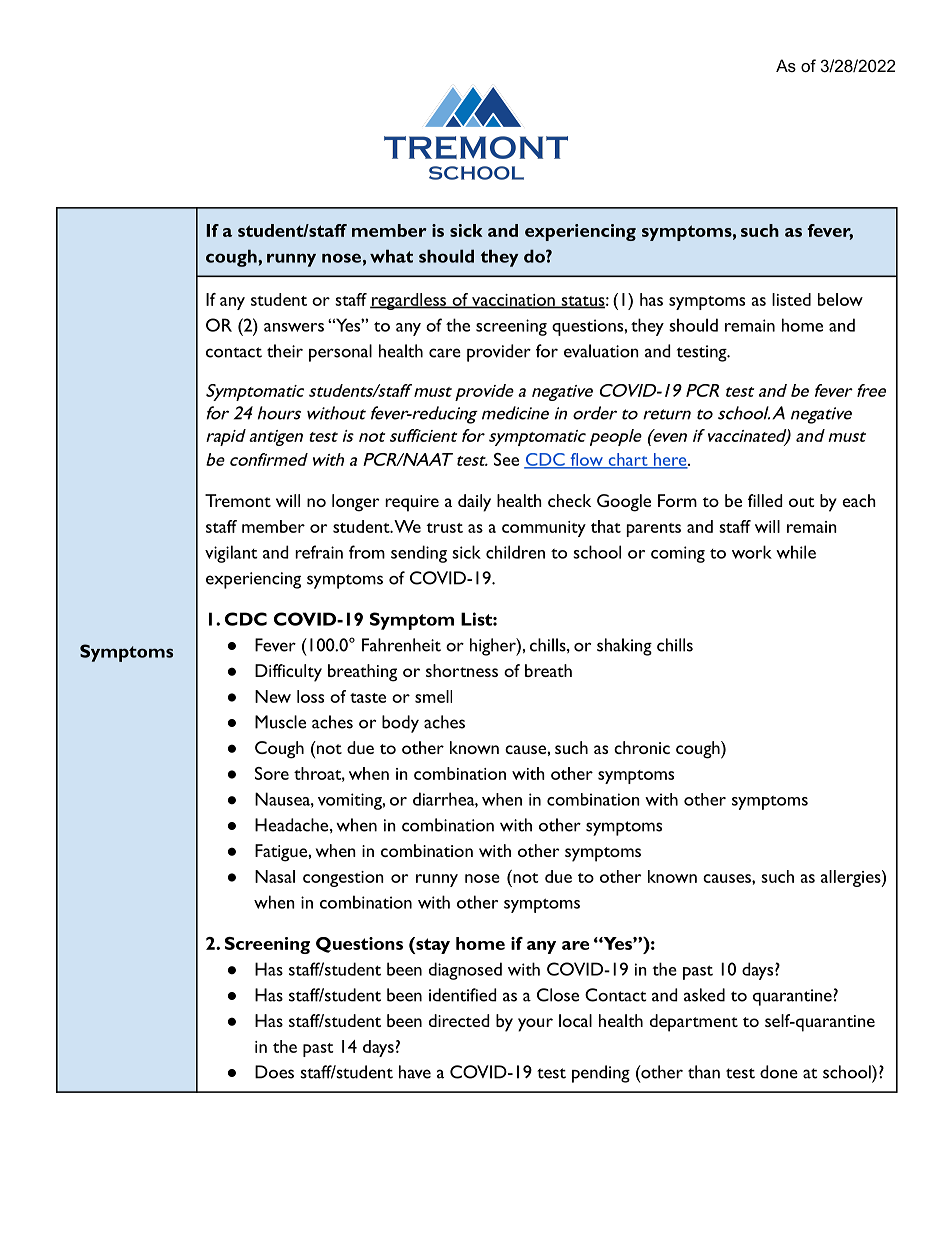 This document has width=952, height=1233. I want to click on filled, so click(765, 500).
